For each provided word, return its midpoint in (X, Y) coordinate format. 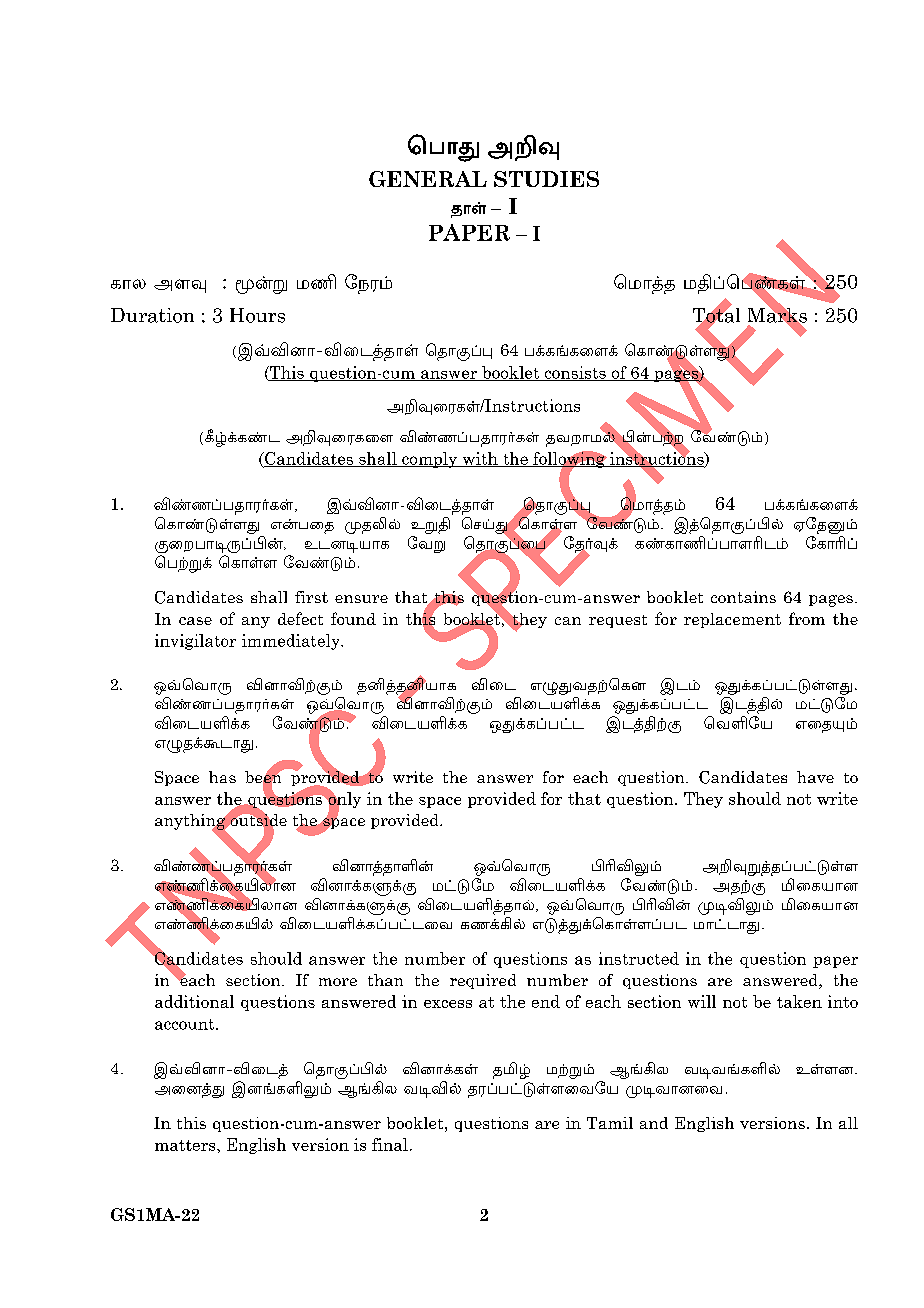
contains (743, 597)
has (222, 777)
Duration (152, 315)
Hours (257, 315)
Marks (777, 315)
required (483, 981)
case (195, 621)
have (815, 777)
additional (194, 1001)
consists (575, 373)
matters (186, 1145)
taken (799, 1001)
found (353, 618)
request (618, 621)
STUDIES (546, 179)
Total (716, 315)
